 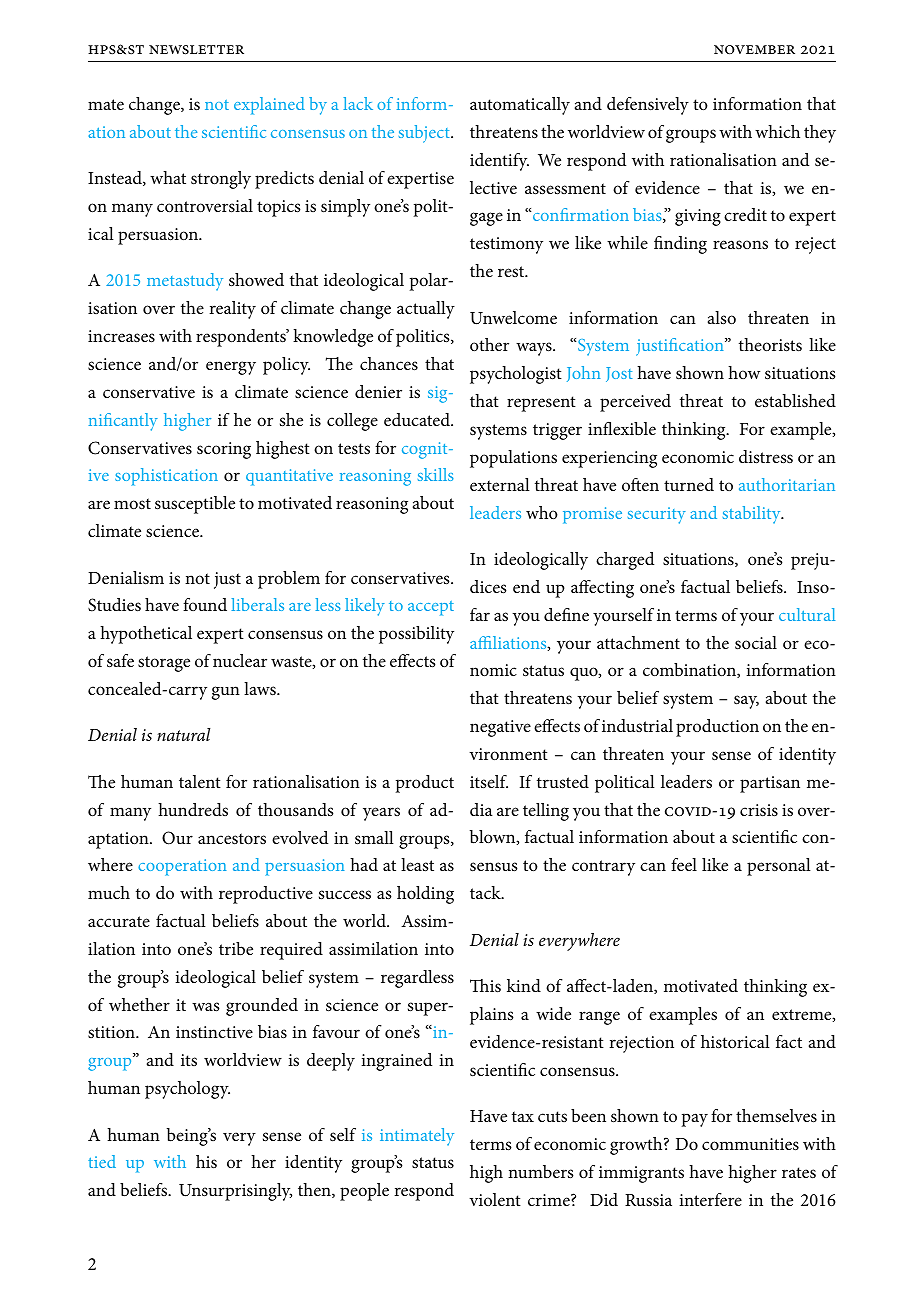 I want to click on negative, so click(x=500, y=728).
